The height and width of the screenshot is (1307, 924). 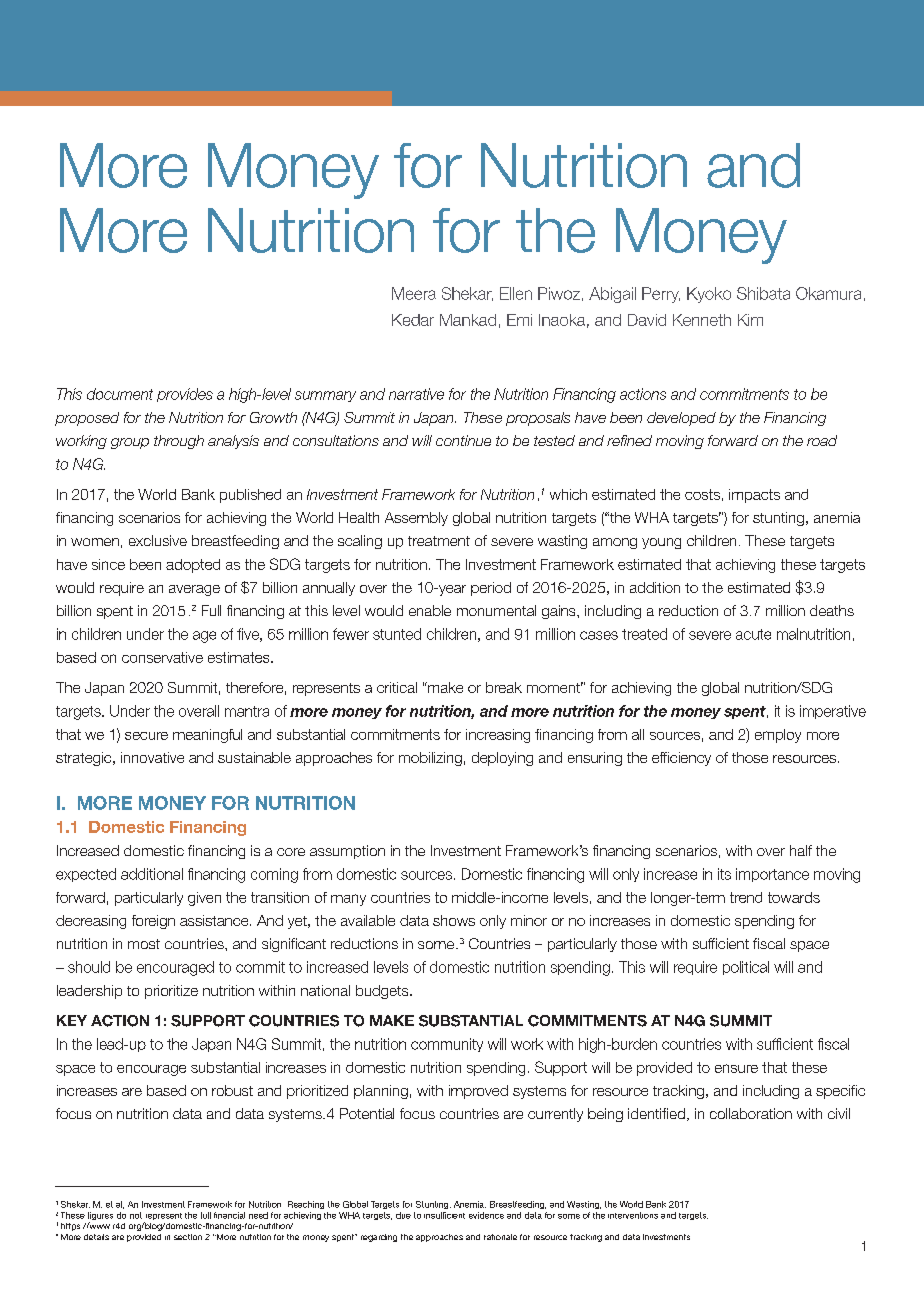 What do you see at coordinates (746, 897) in the screenshot?
I see `trend` at bounding box center [746, 897].
